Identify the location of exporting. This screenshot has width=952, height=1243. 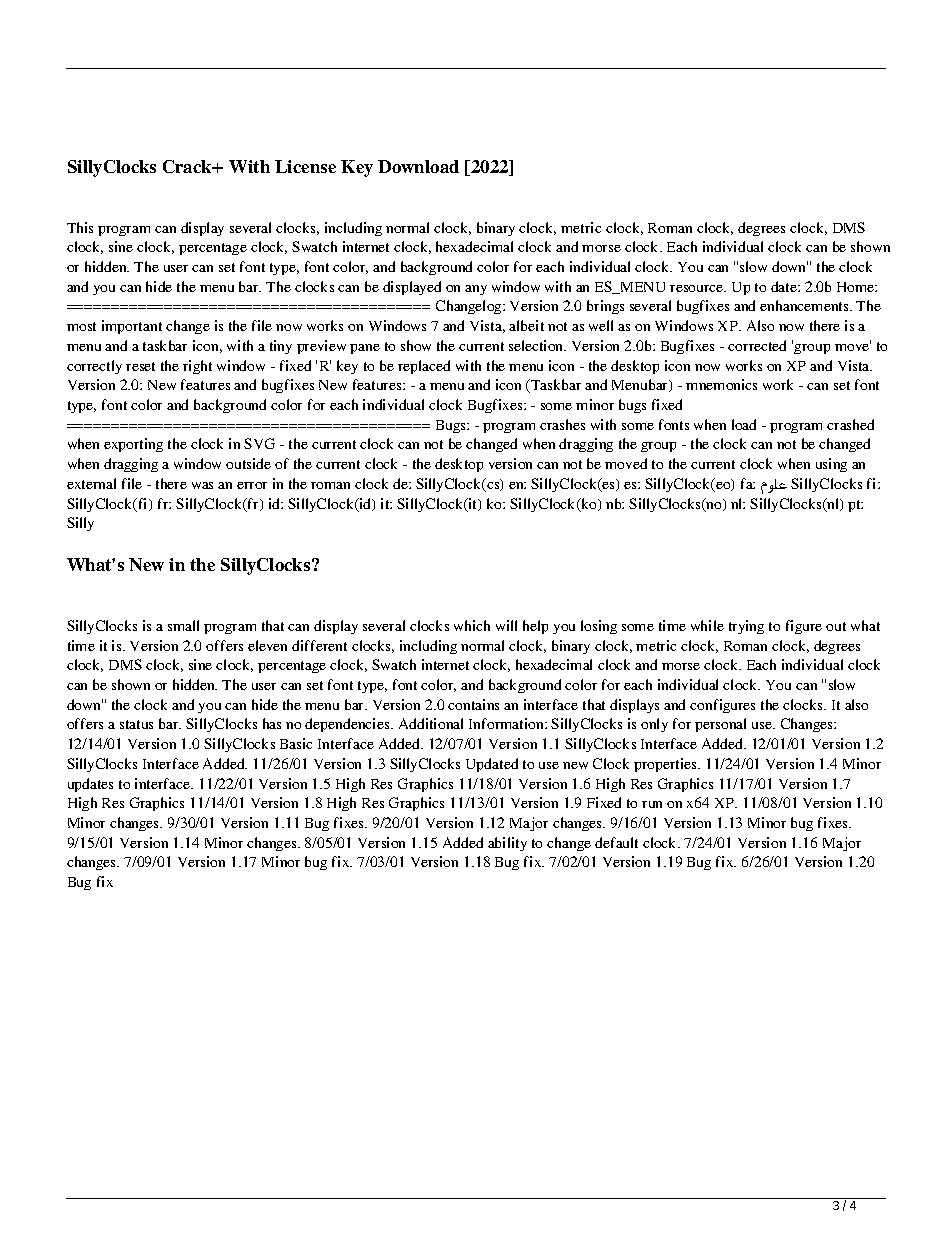
(133, 445).
